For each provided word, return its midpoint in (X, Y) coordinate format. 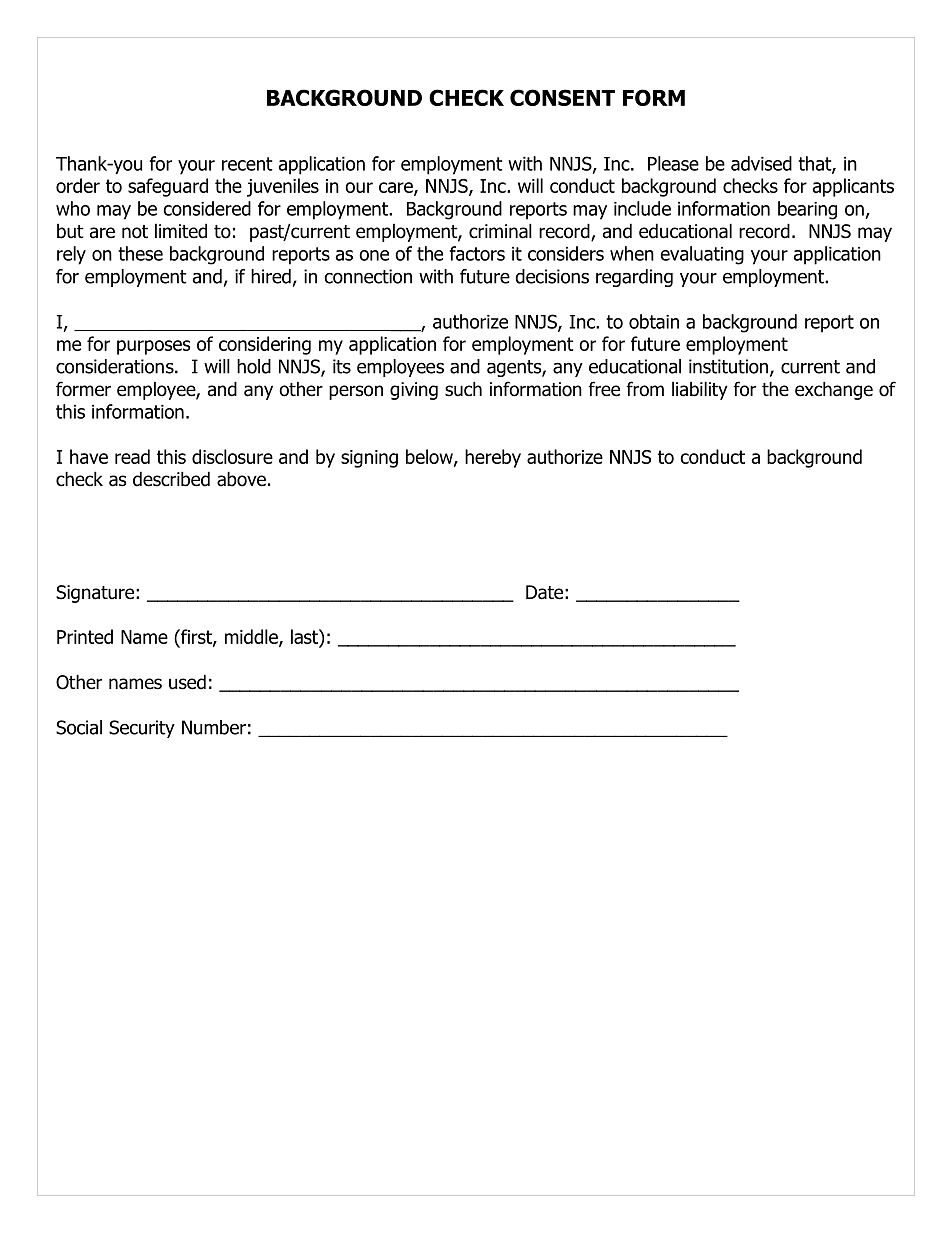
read (132, 456)
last (305, 638)
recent (247, 164)
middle (252, 638)
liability (700, 390)
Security (142, 729)
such (463, 389)
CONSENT (562, 97)
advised (761, 163)
